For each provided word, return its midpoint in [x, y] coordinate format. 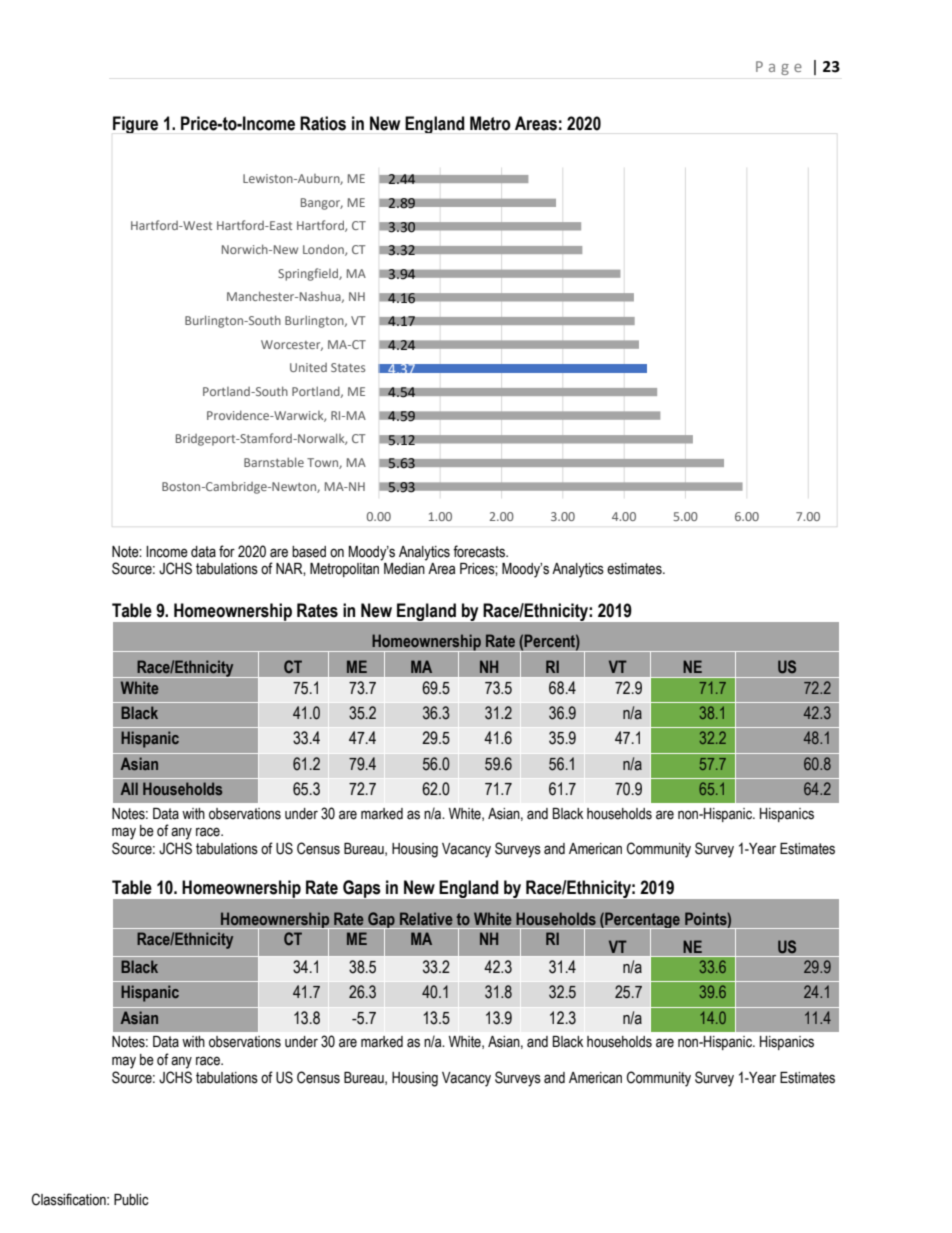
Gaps [361, 889]
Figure [135, 124]
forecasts [480, 551]
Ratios [323, 123]
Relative [426, 918]
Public [131, 1200]
